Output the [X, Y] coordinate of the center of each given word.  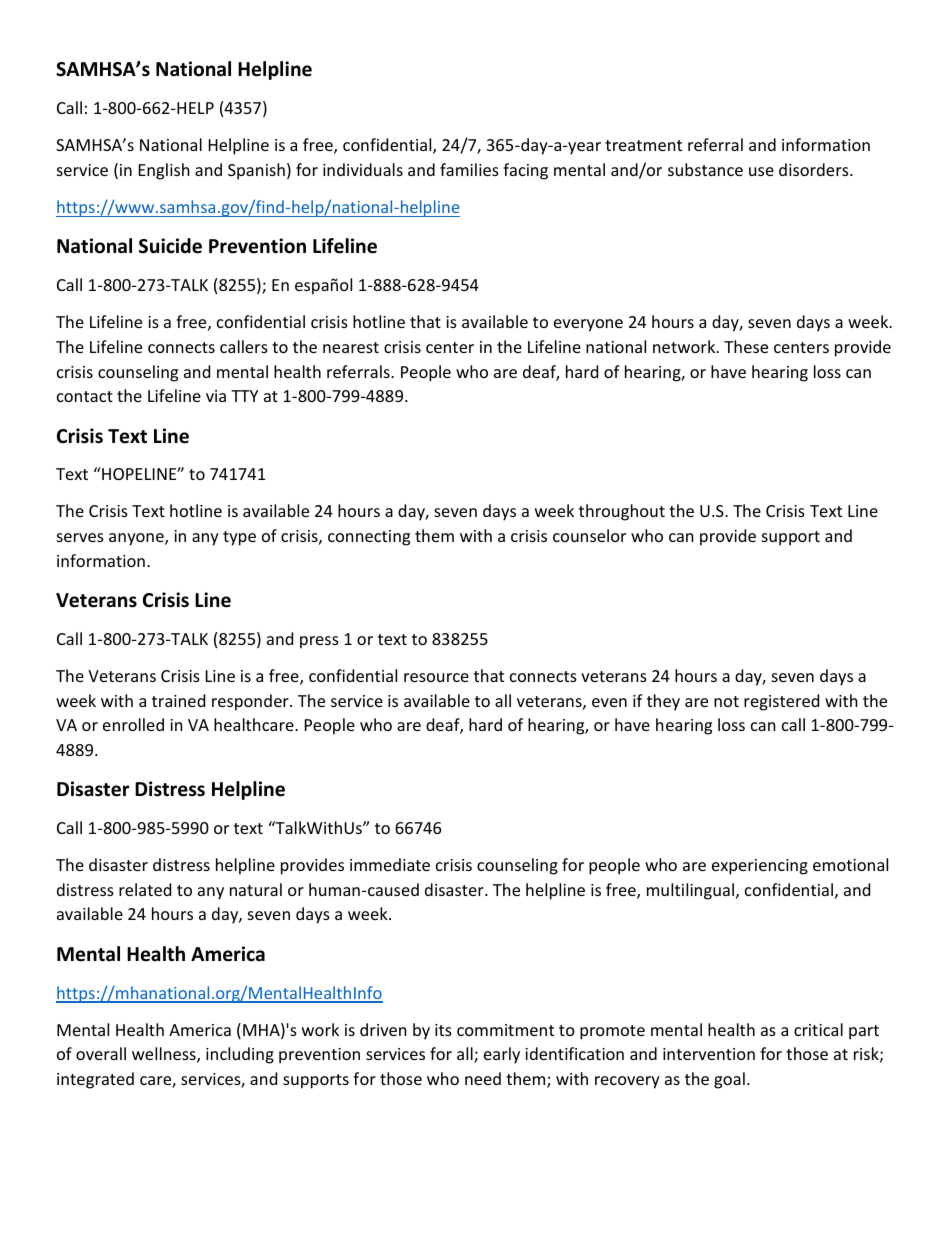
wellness [165, 1055]
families [469, 169]
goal [729, 1080]
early [502, 1055]
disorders [815, 169]
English [164, 171]
